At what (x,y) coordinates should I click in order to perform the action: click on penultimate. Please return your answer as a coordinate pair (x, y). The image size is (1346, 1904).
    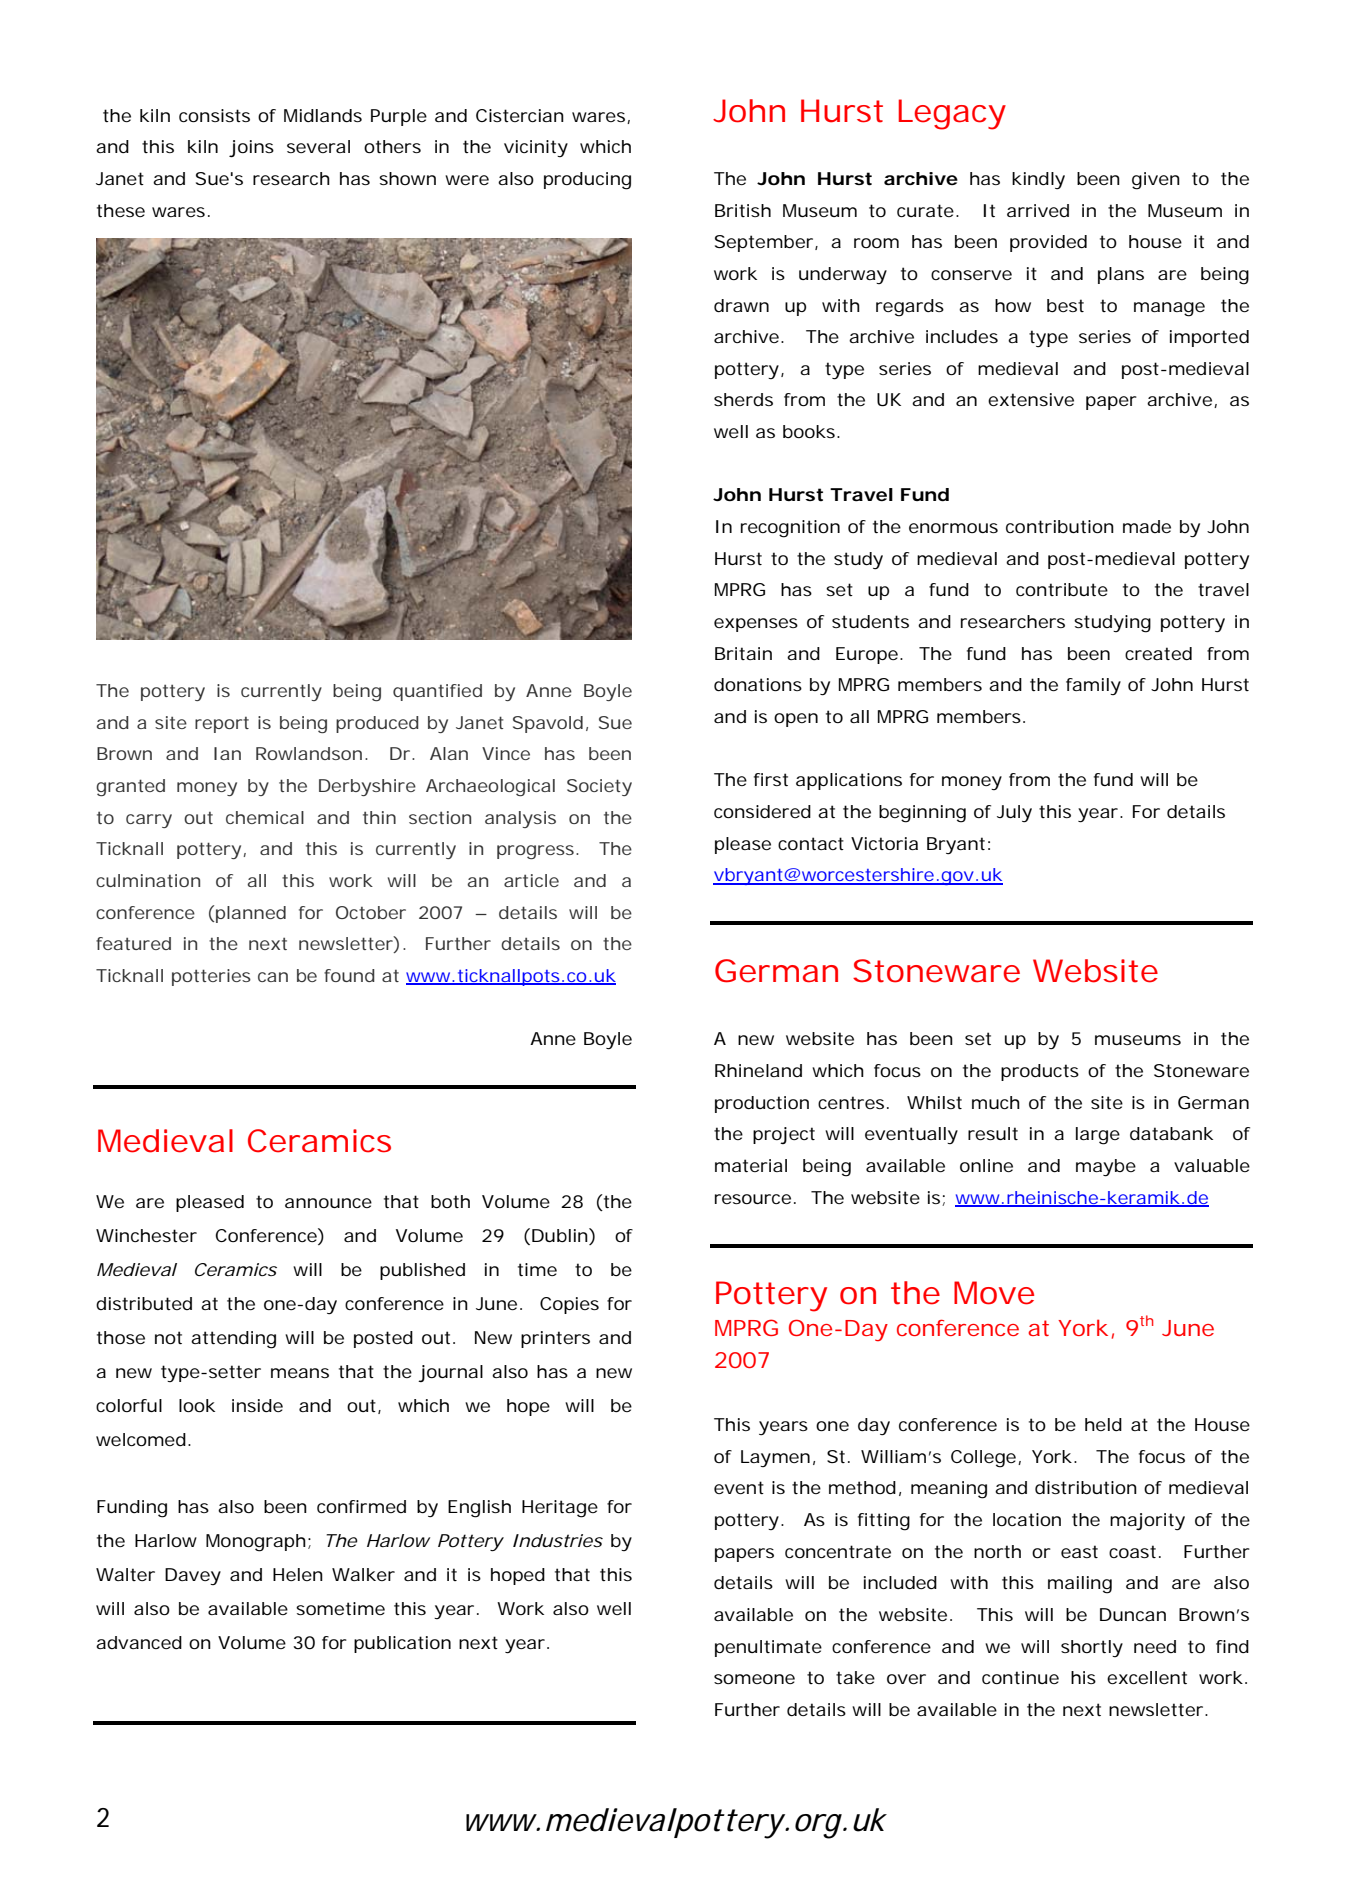
    Looking at the image, I should click on (768, 1648).
